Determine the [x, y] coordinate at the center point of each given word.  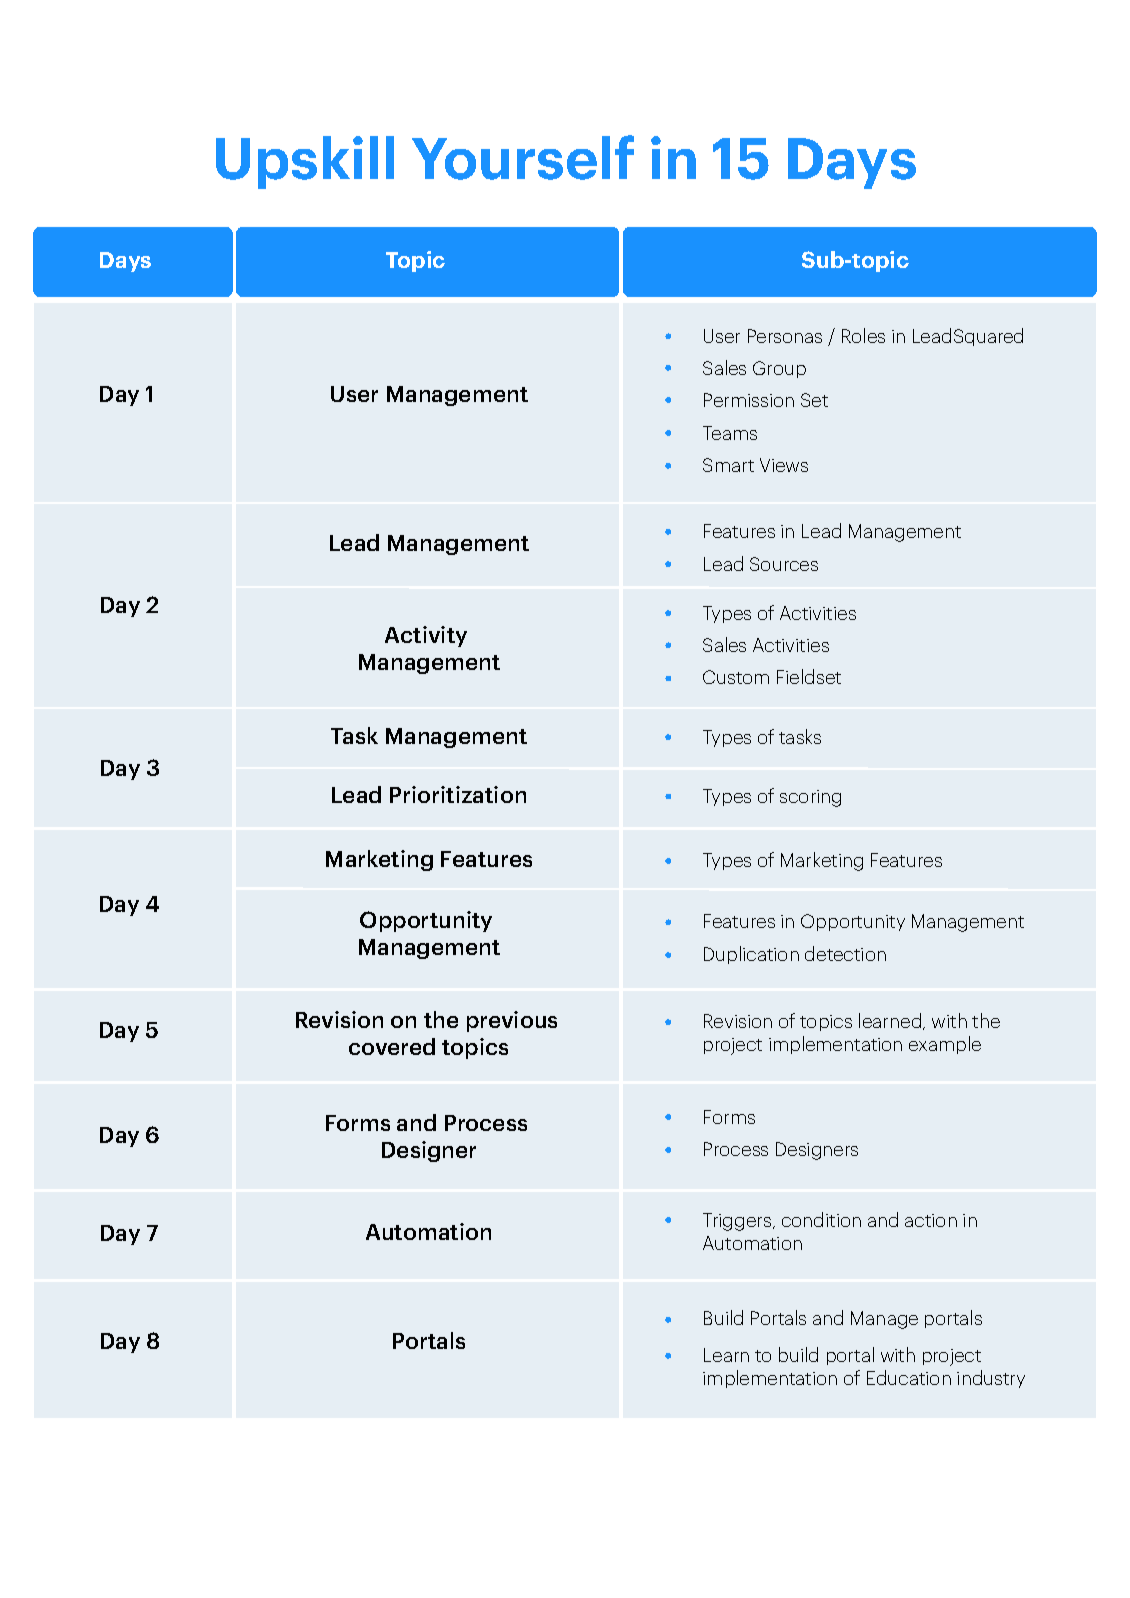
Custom [736, 677]
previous [512, 1021]
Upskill [305, 162]
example [945, 1045]
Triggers [738, 1222]
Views [784, 465]
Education [909, 1377]
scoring [810, 798]
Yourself [523, 157]
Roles [863, 335]
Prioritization [458, 794]
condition [821, 1219]
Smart [728, 465]
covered [392, 1046]
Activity [426, 636]
